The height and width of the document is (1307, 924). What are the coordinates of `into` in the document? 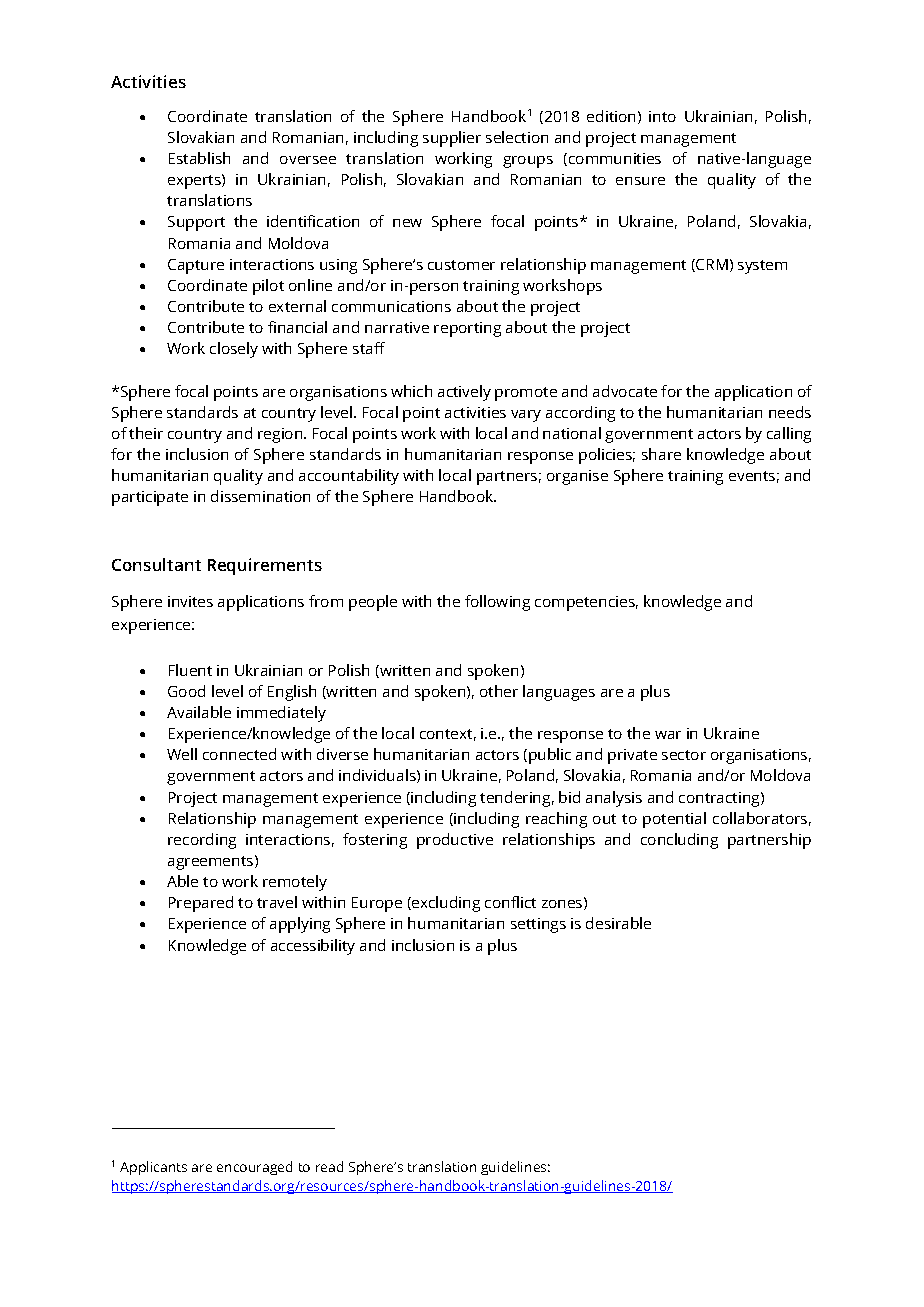 It's located at (662, 116).
